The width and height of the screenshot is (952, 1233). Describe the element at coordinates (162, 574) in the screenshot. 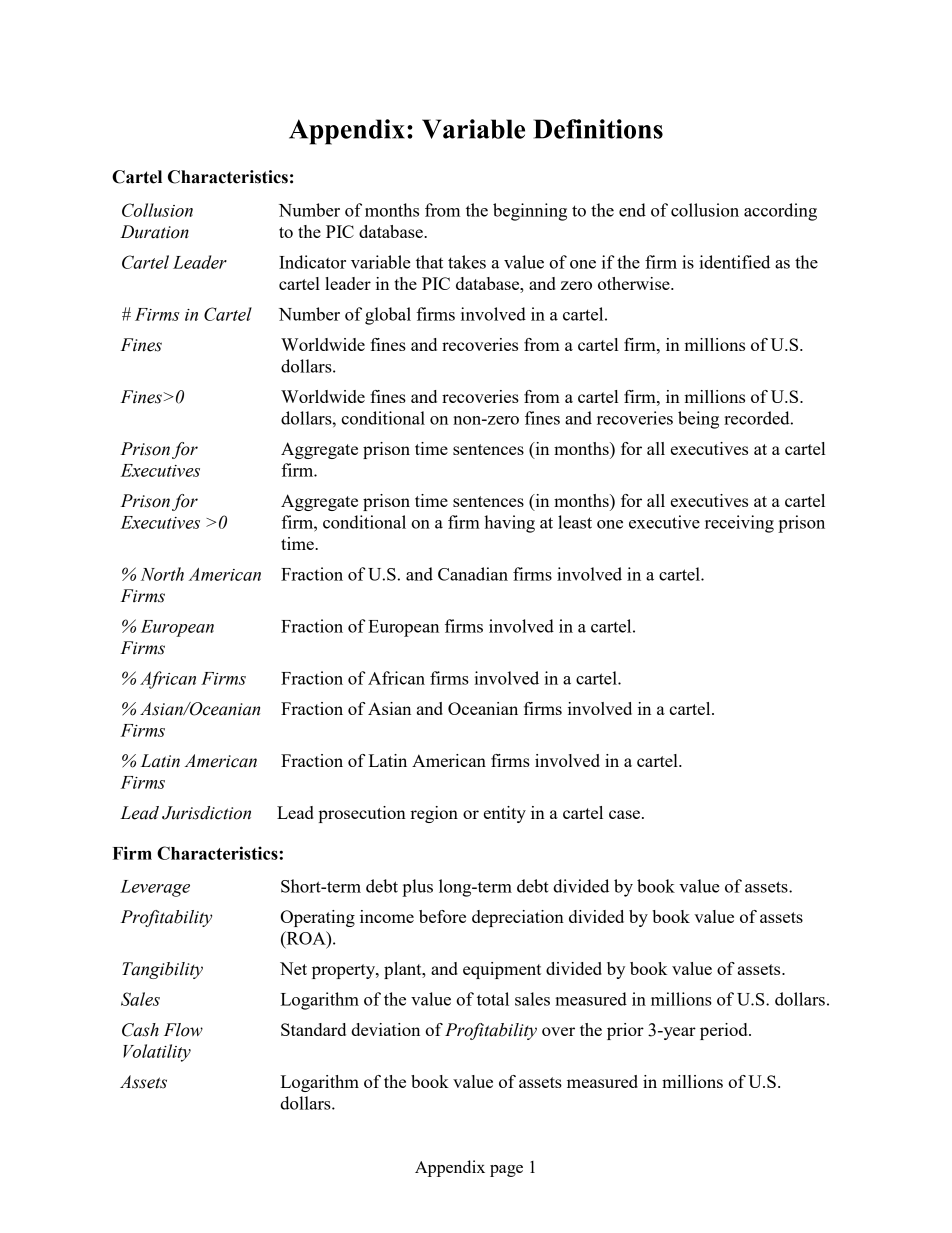

I see `North` at that location.
